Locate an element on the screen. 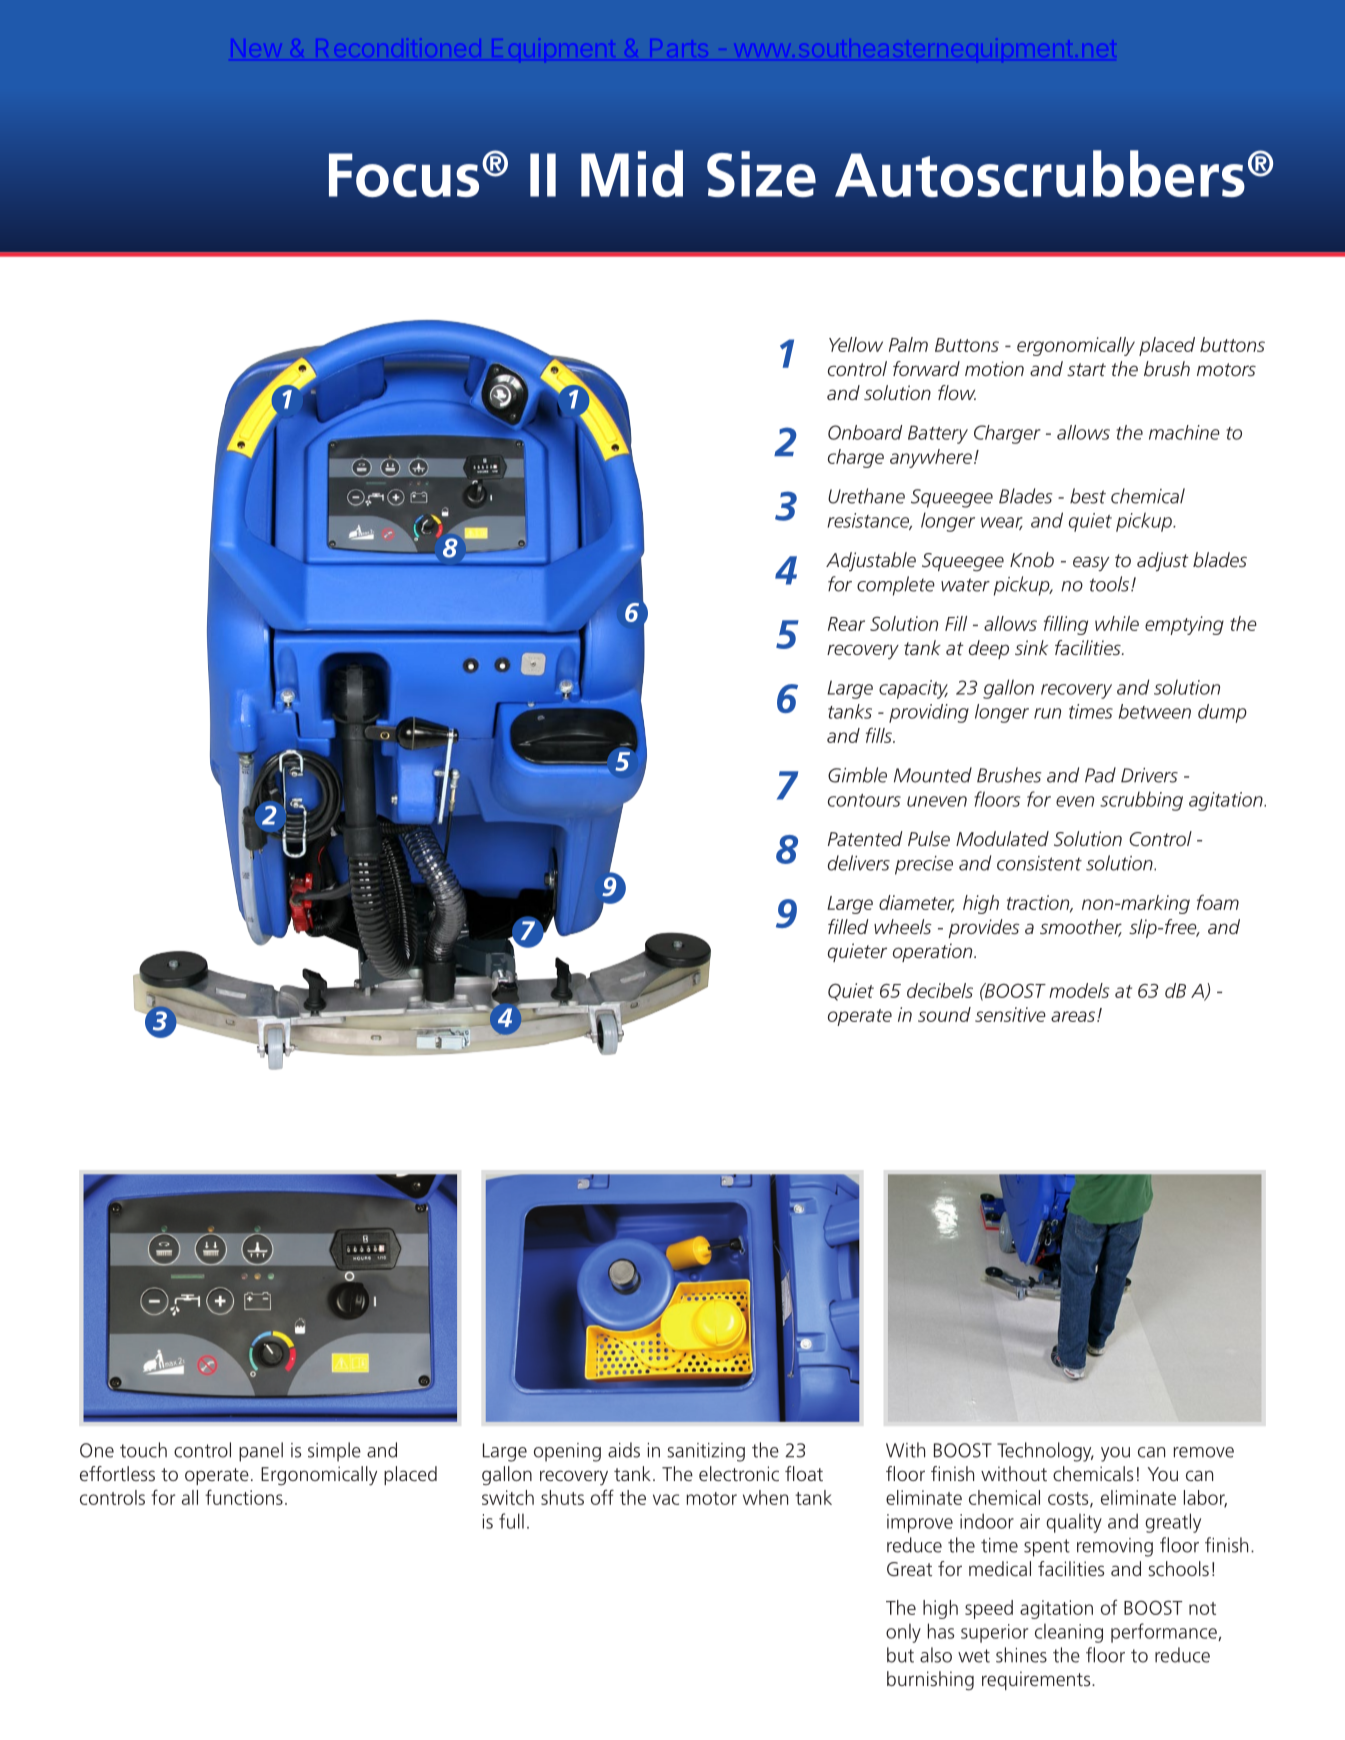 The width and height of the screenshot is (1345, 1740). smoother is located at coordinates (1081, 928).
